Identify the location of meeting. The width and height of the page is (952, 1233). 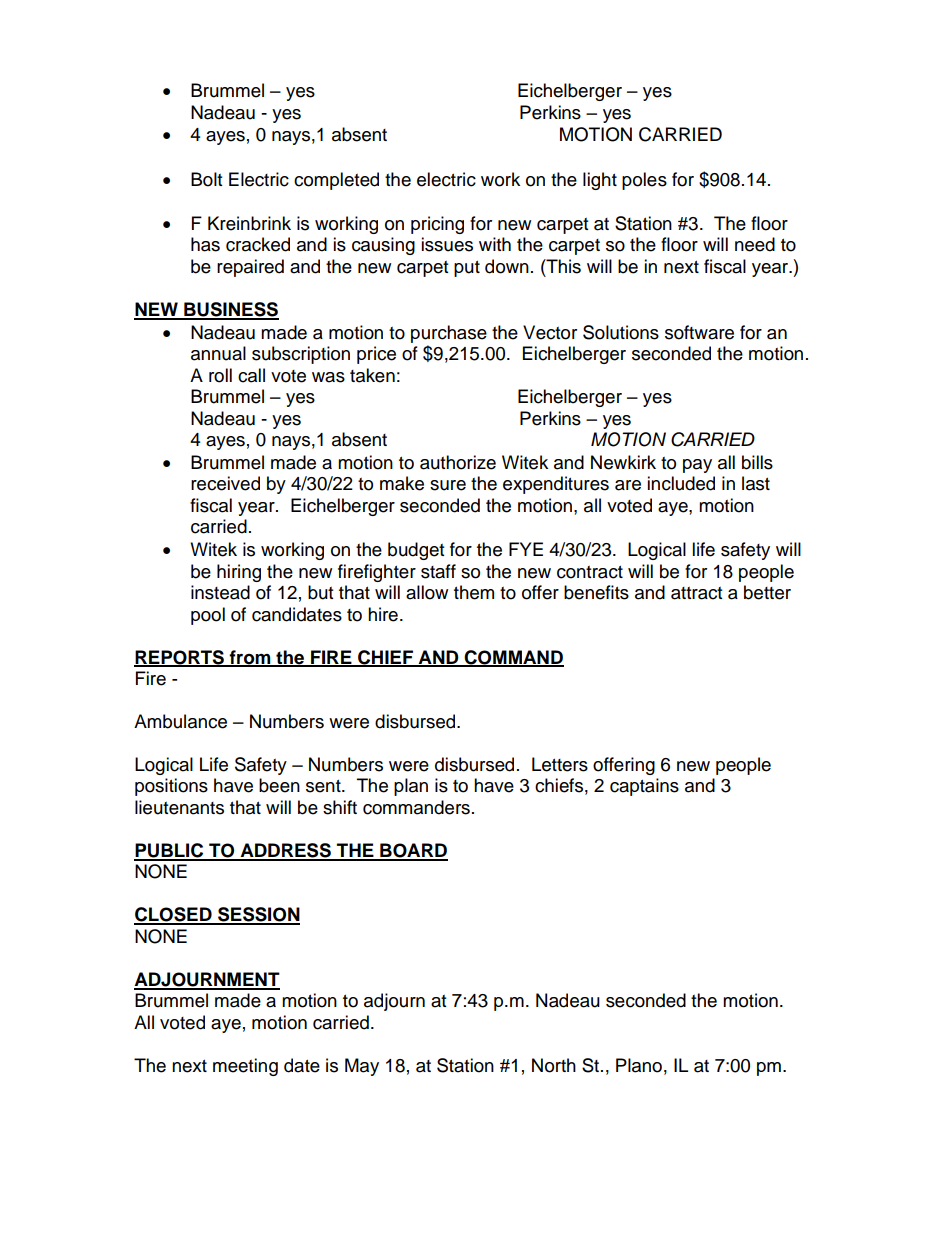
(245, 1067).
